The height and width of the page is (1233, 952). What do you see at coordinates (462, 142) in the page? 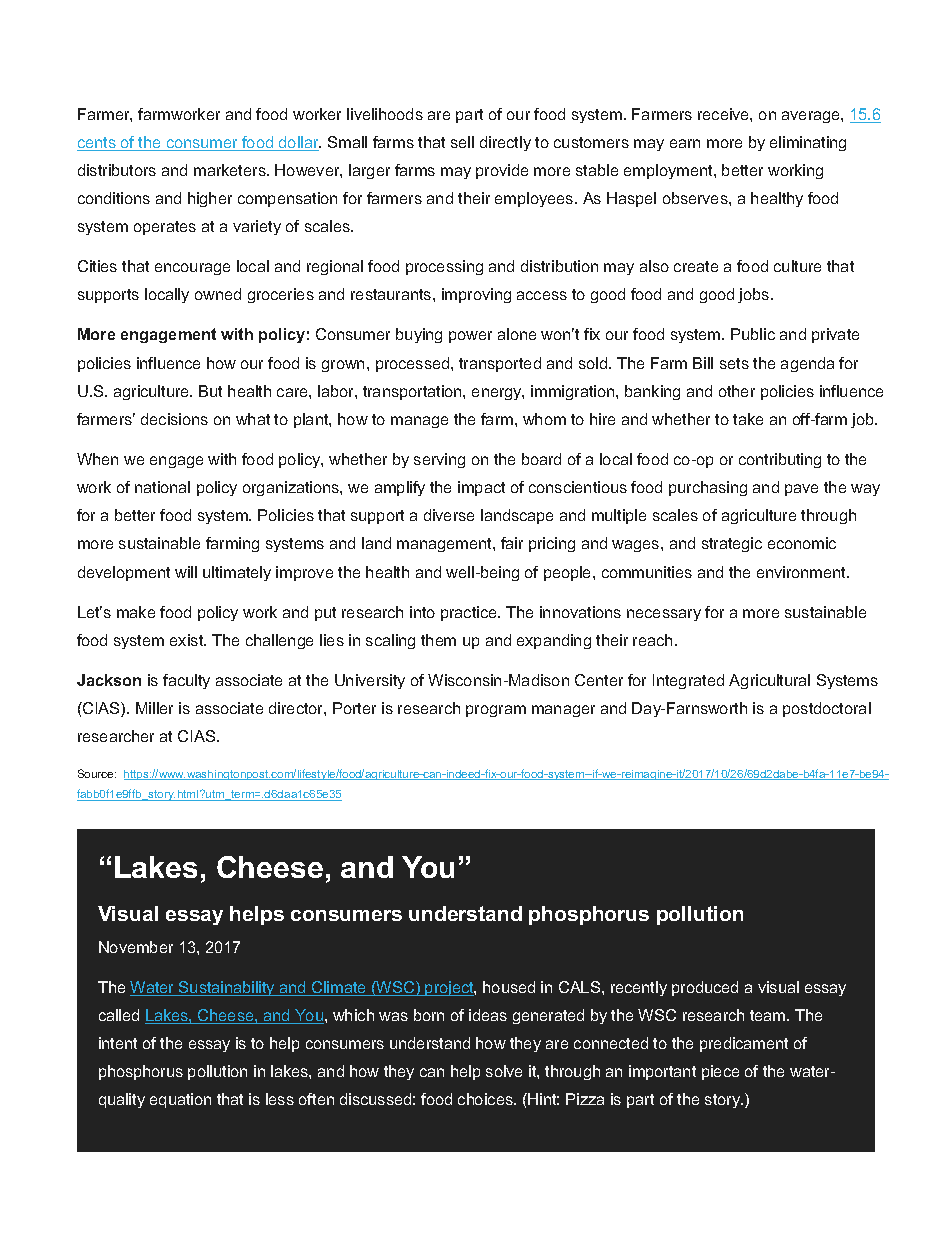
I see `sell` at bounding box center [462, 142].
